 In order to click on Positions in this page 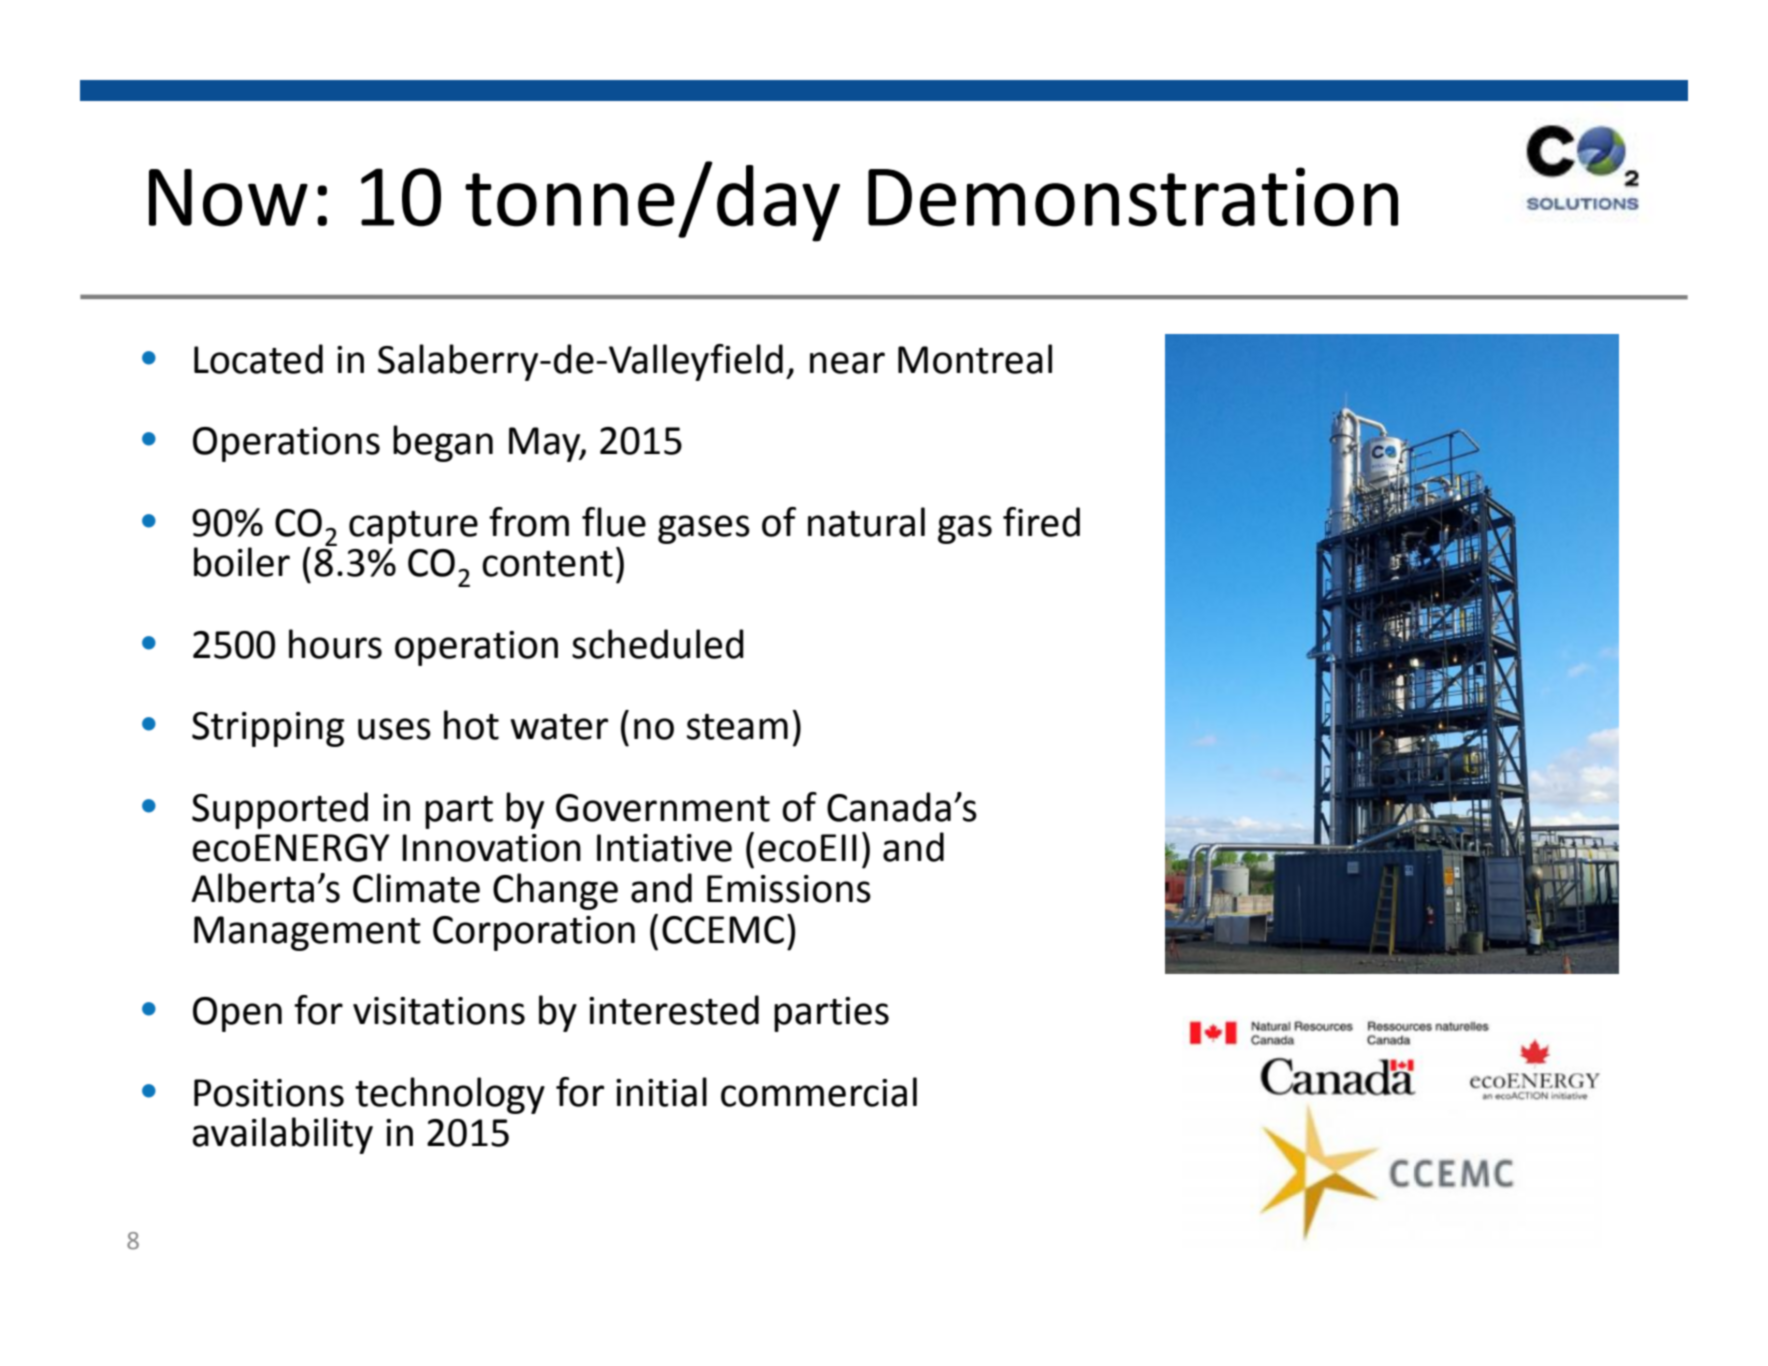, I will do `click(269, 1093)`.
